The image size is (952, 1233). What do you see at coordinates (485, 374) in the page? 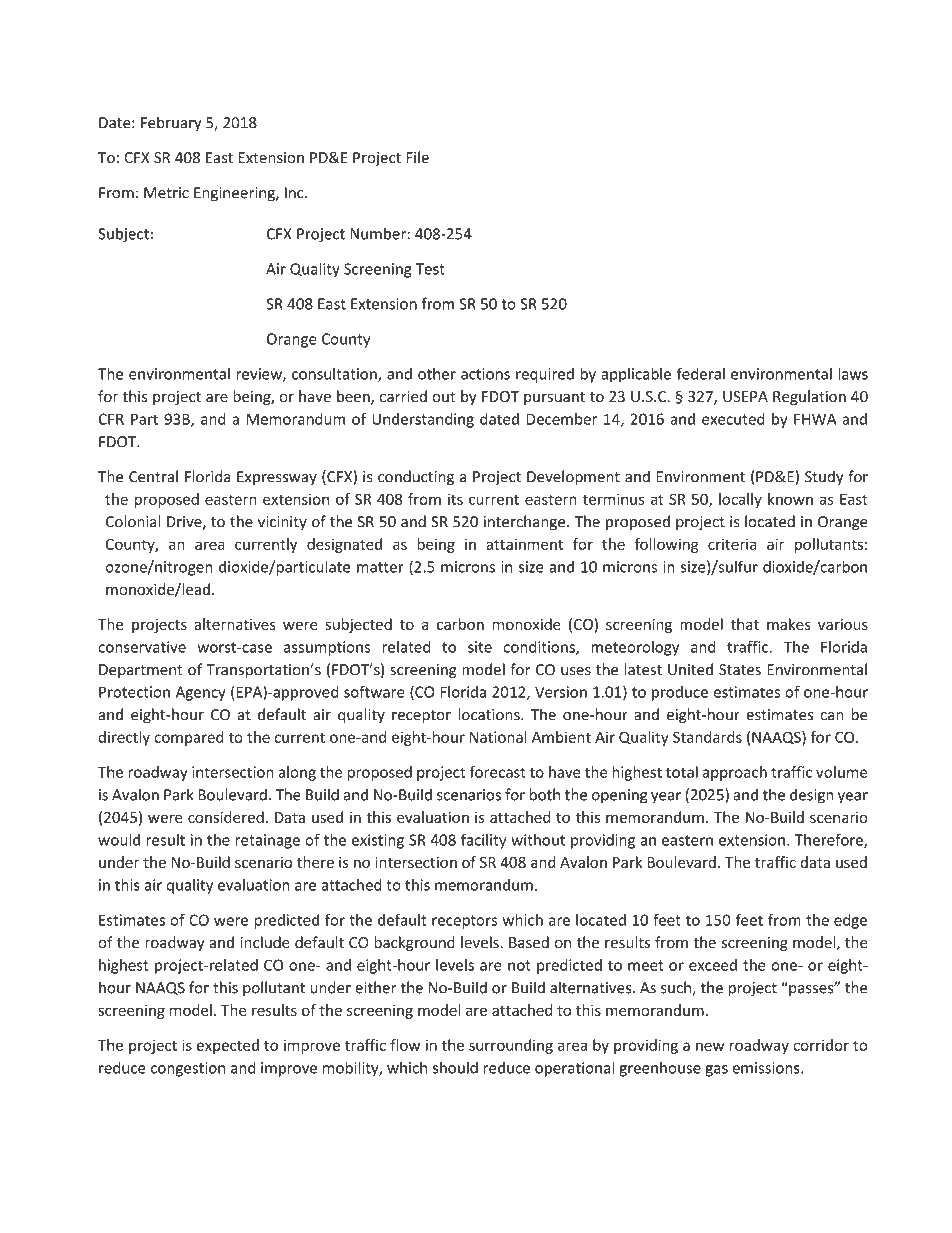
I see `actions` at bounding box center [485, 374].
